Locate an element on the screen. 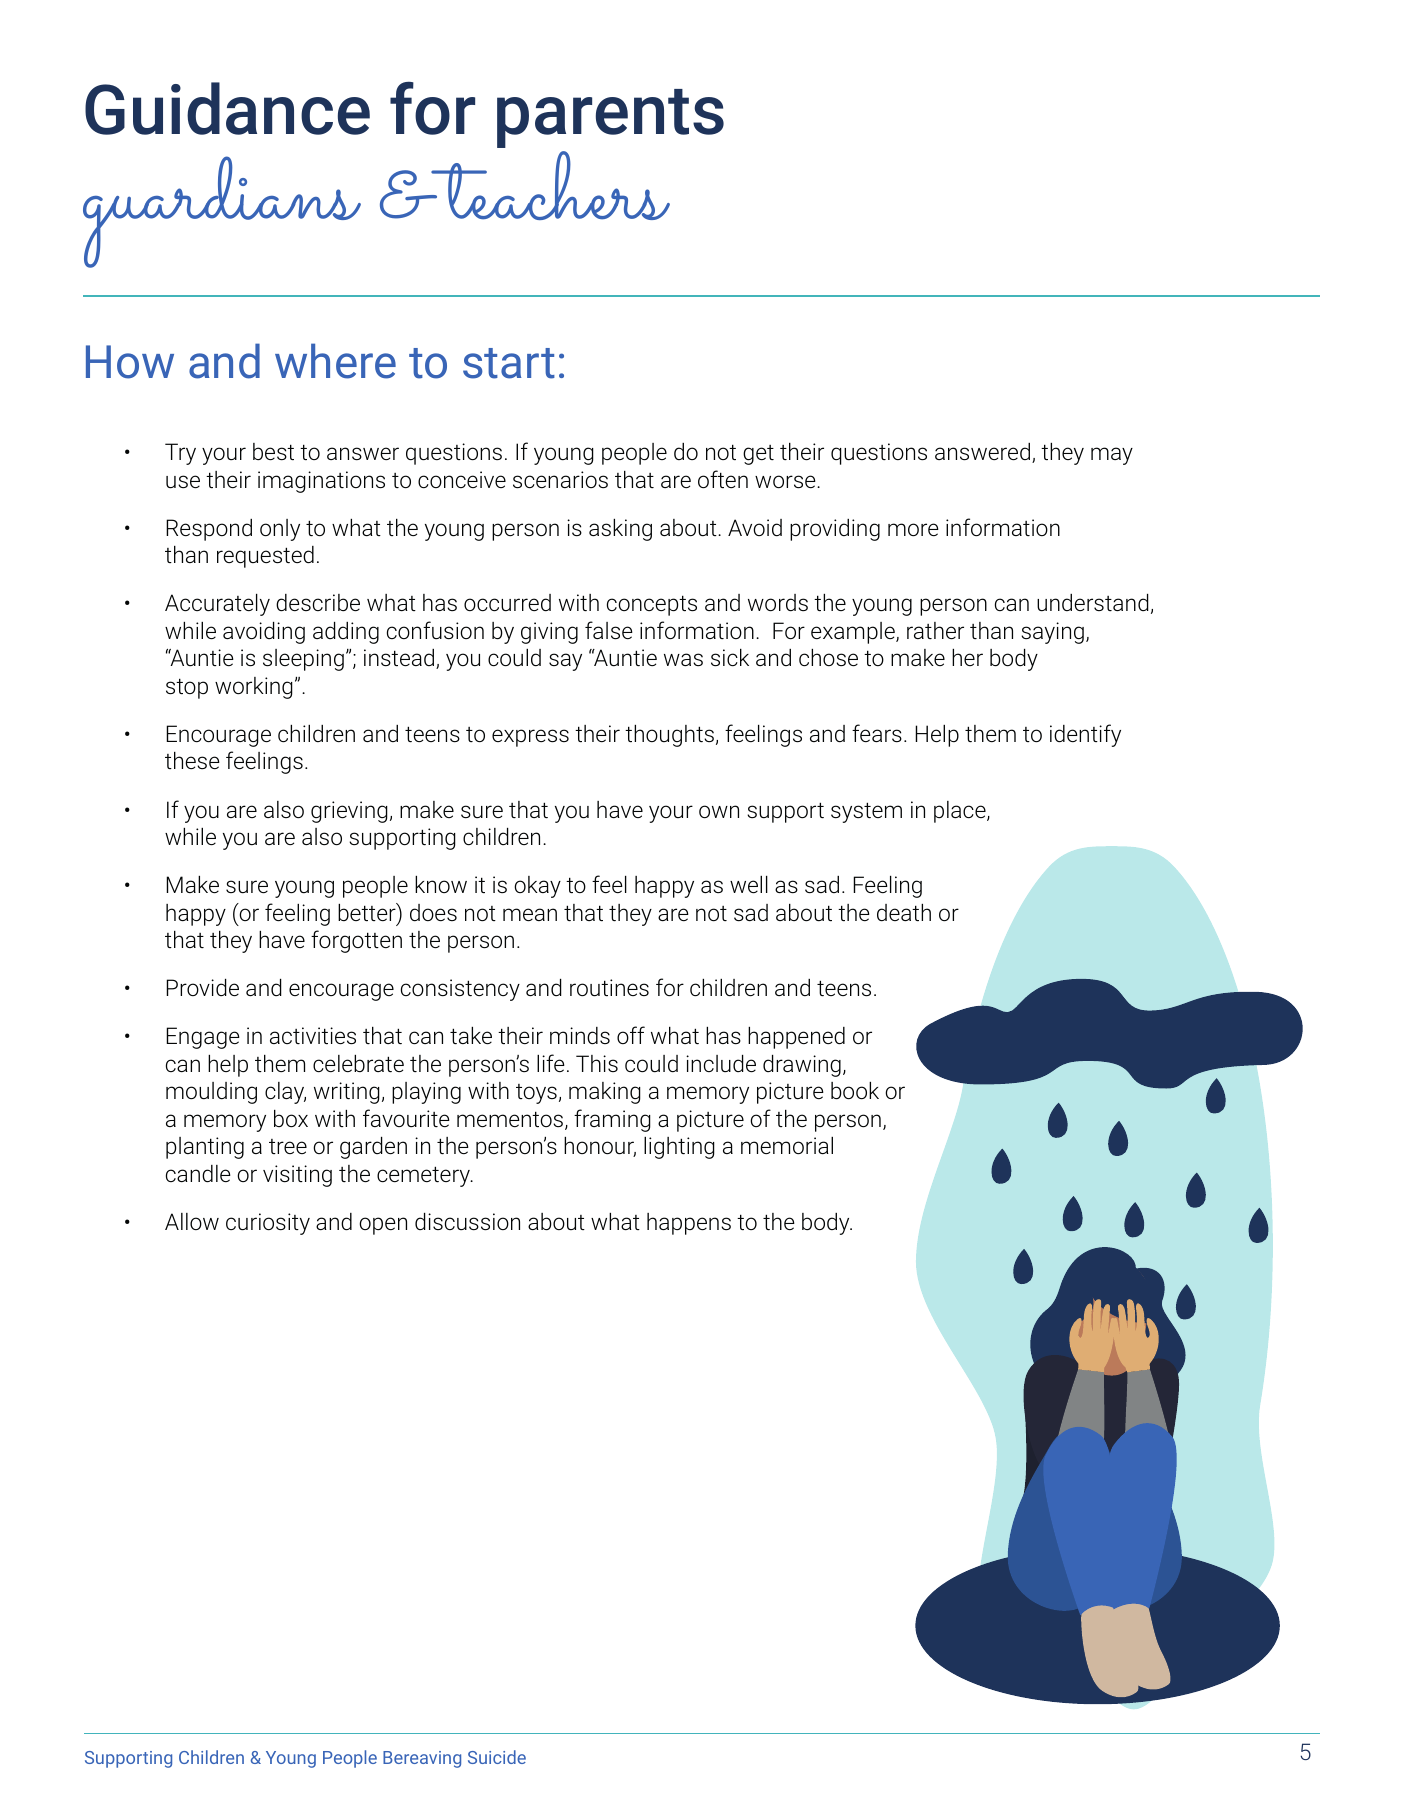 The height and width of the screenshot is (1815, 1402). parents is located at coordinates (610, 118).
